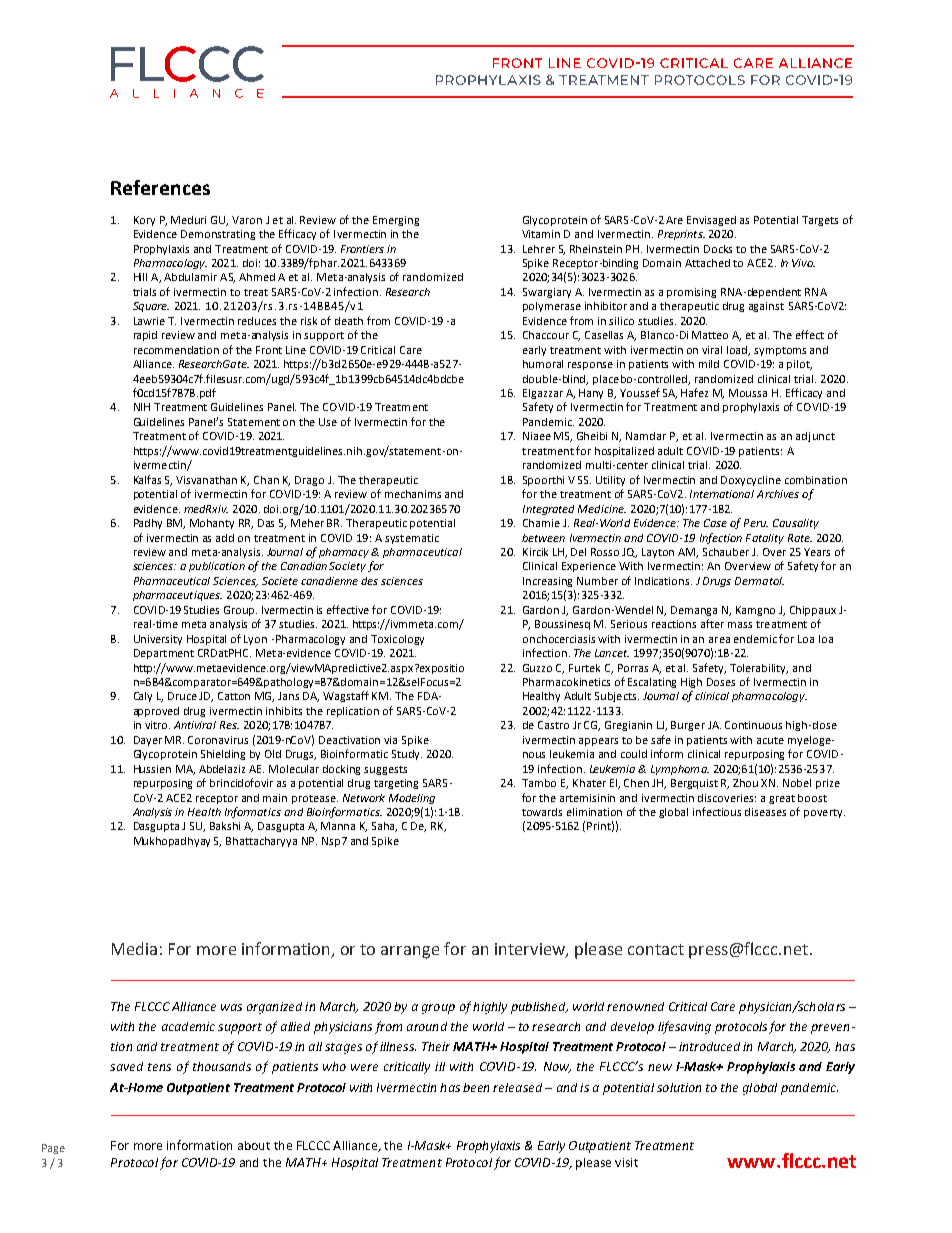  I want to click on systematic, so click(412, 539).
